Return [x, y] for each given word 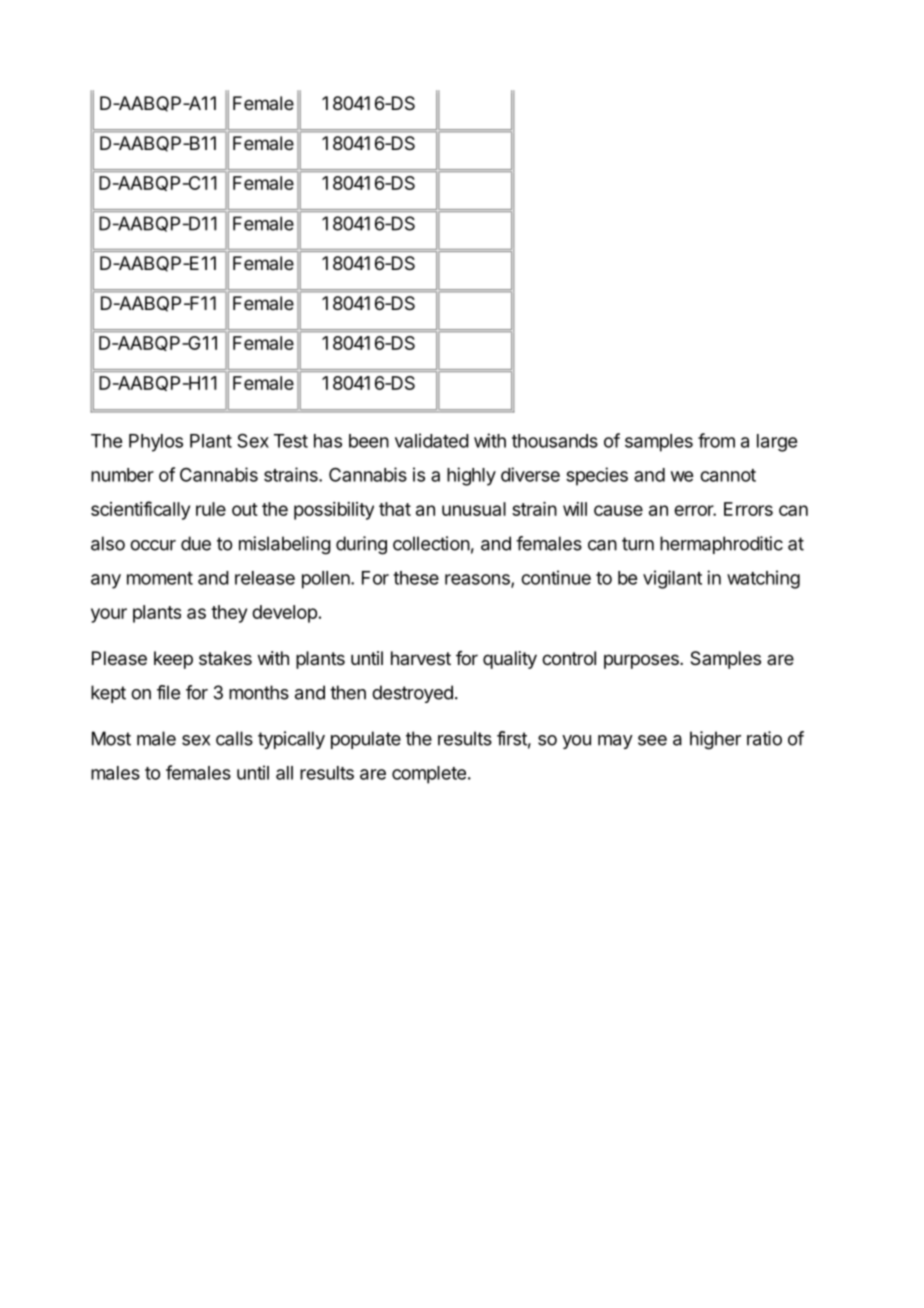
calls [234, 738]
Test [291, 441]
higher [715, 740]
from [716, 440]
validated [432, 440]
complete [429, 775]
